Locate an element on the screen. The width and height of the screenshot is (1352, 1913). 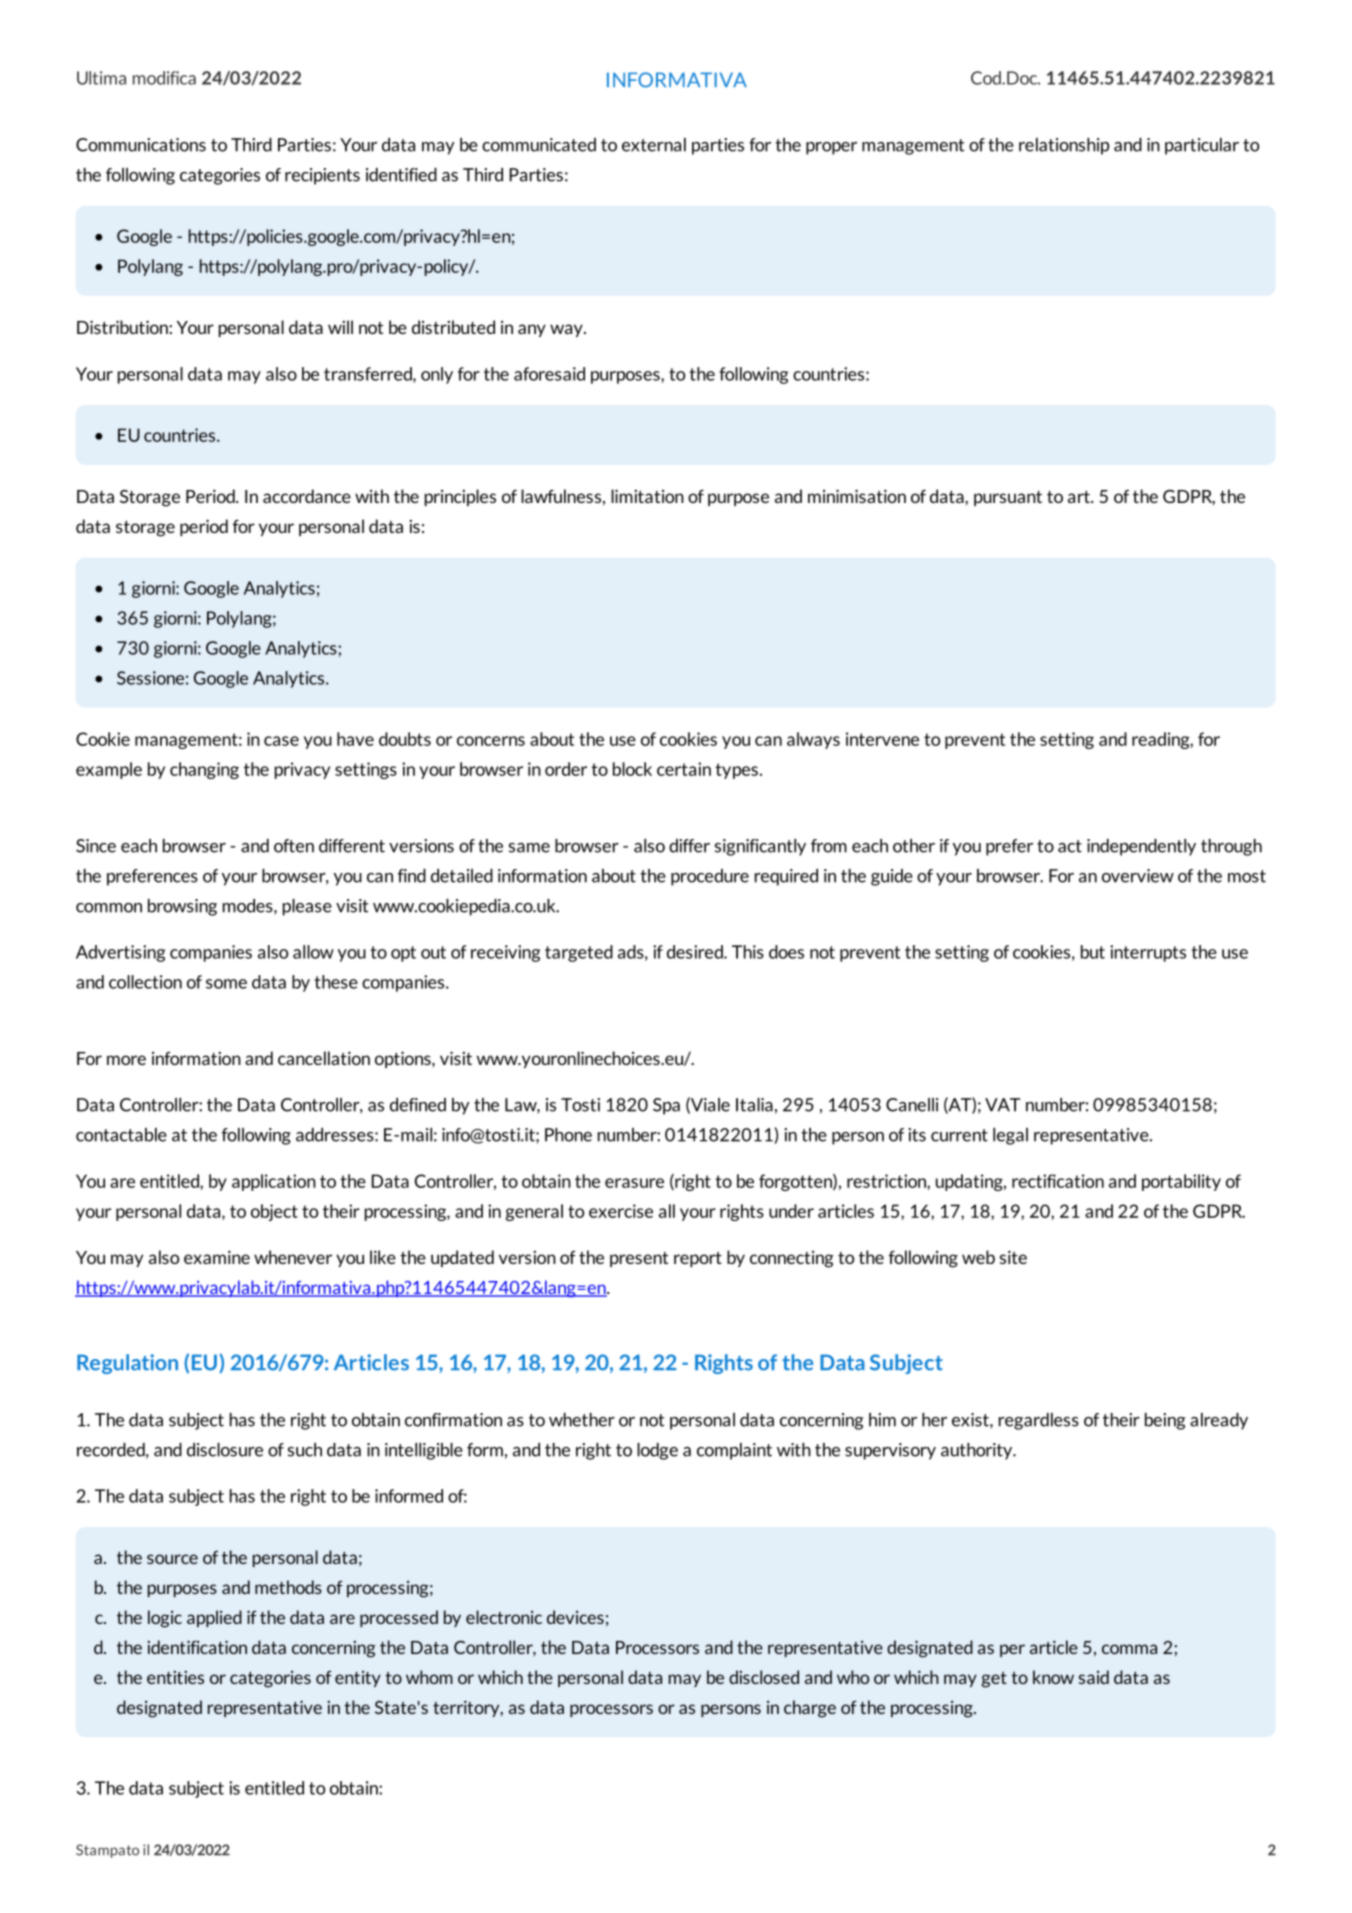
identification is located at coordinates (197, 1647).
